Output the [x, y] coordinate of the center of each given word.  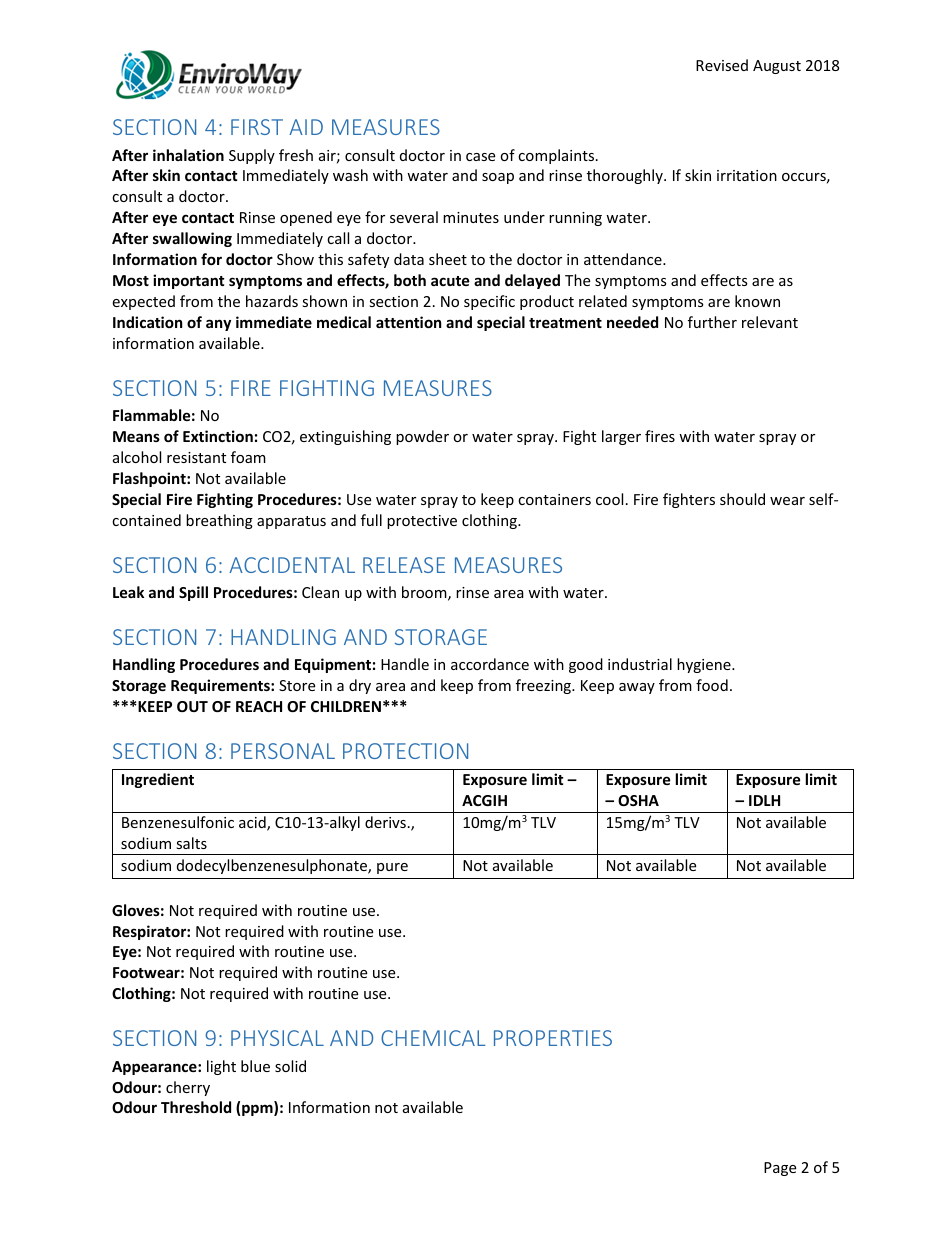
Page [780, 1169]
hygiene [705, 665]
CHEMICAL [433, 1038]
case [480, 157]
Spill [193, 593]
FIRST [257, 127]
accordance [490, 664]
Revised [722, 65]
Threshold [196, 1107]
